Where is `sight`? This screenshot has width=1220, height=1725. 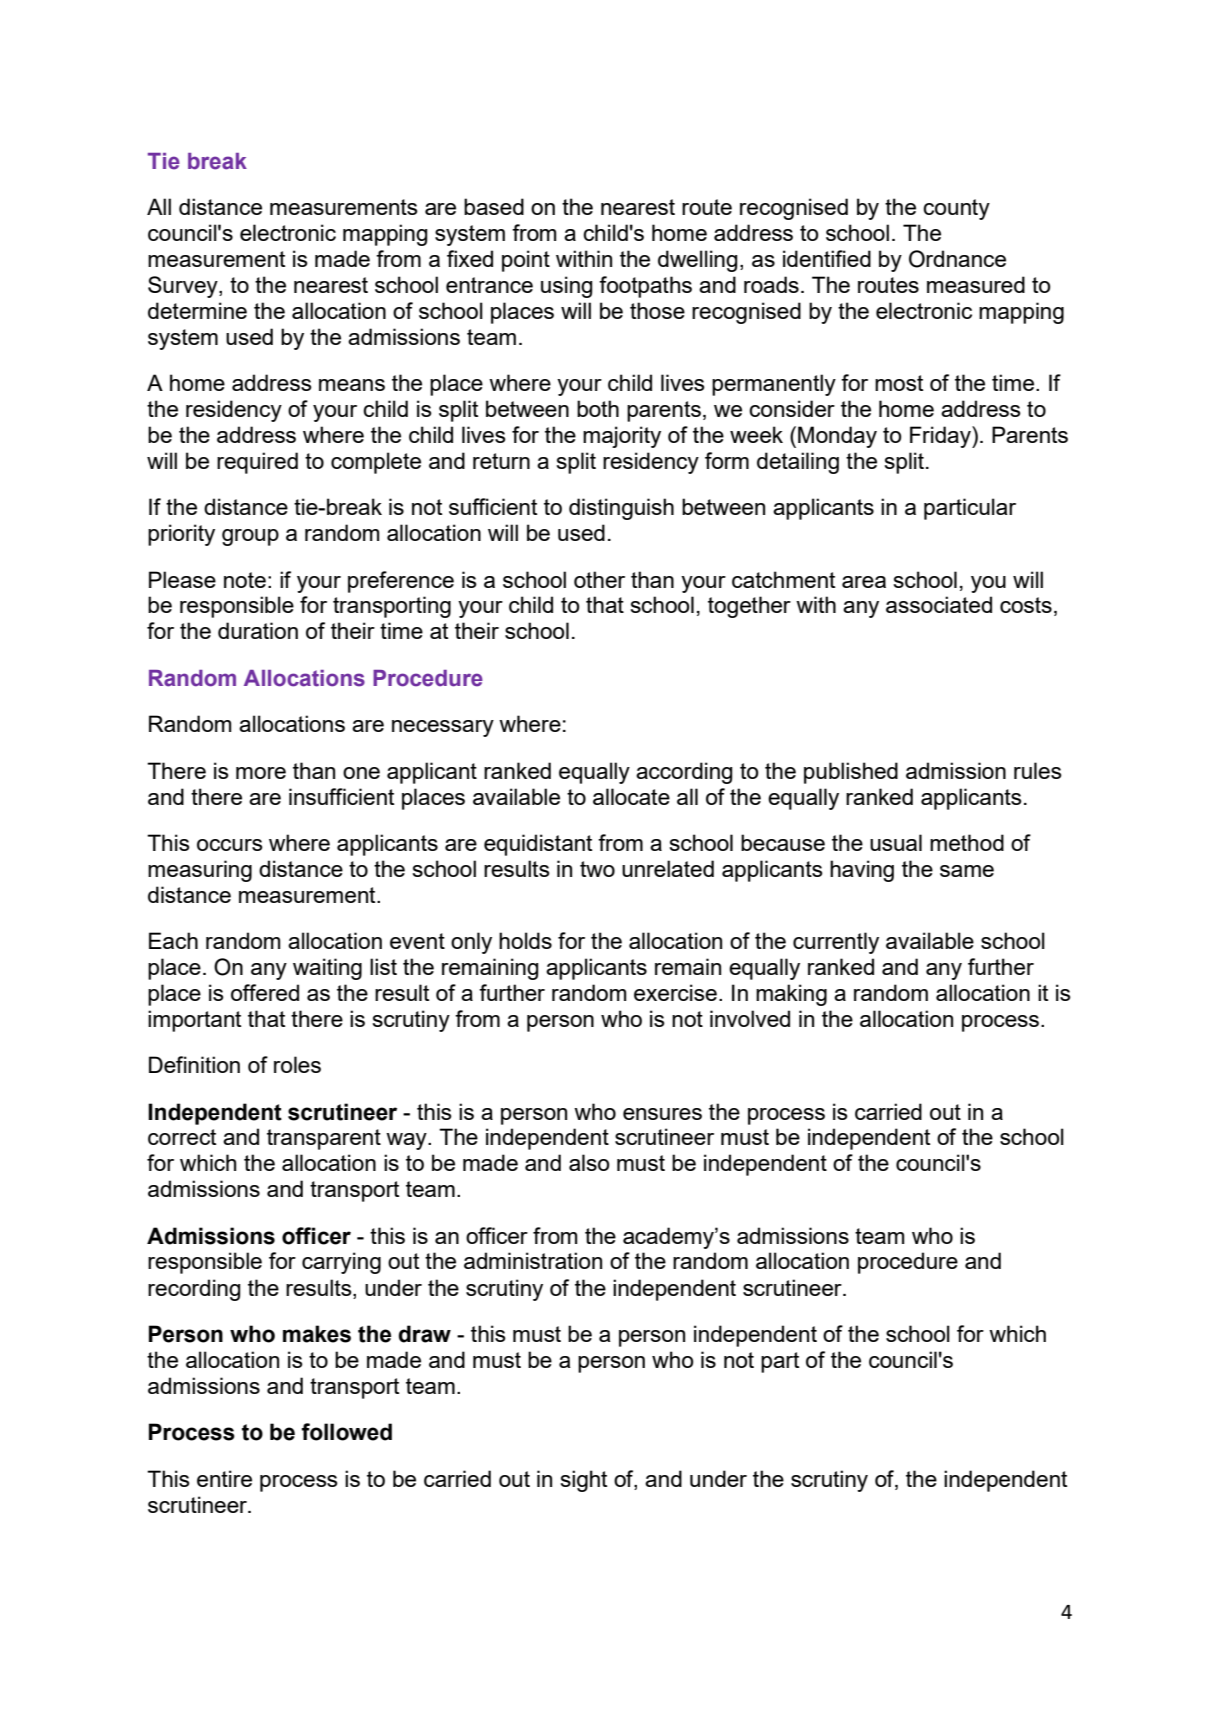
sight is located at coordinates (583, 1481).
